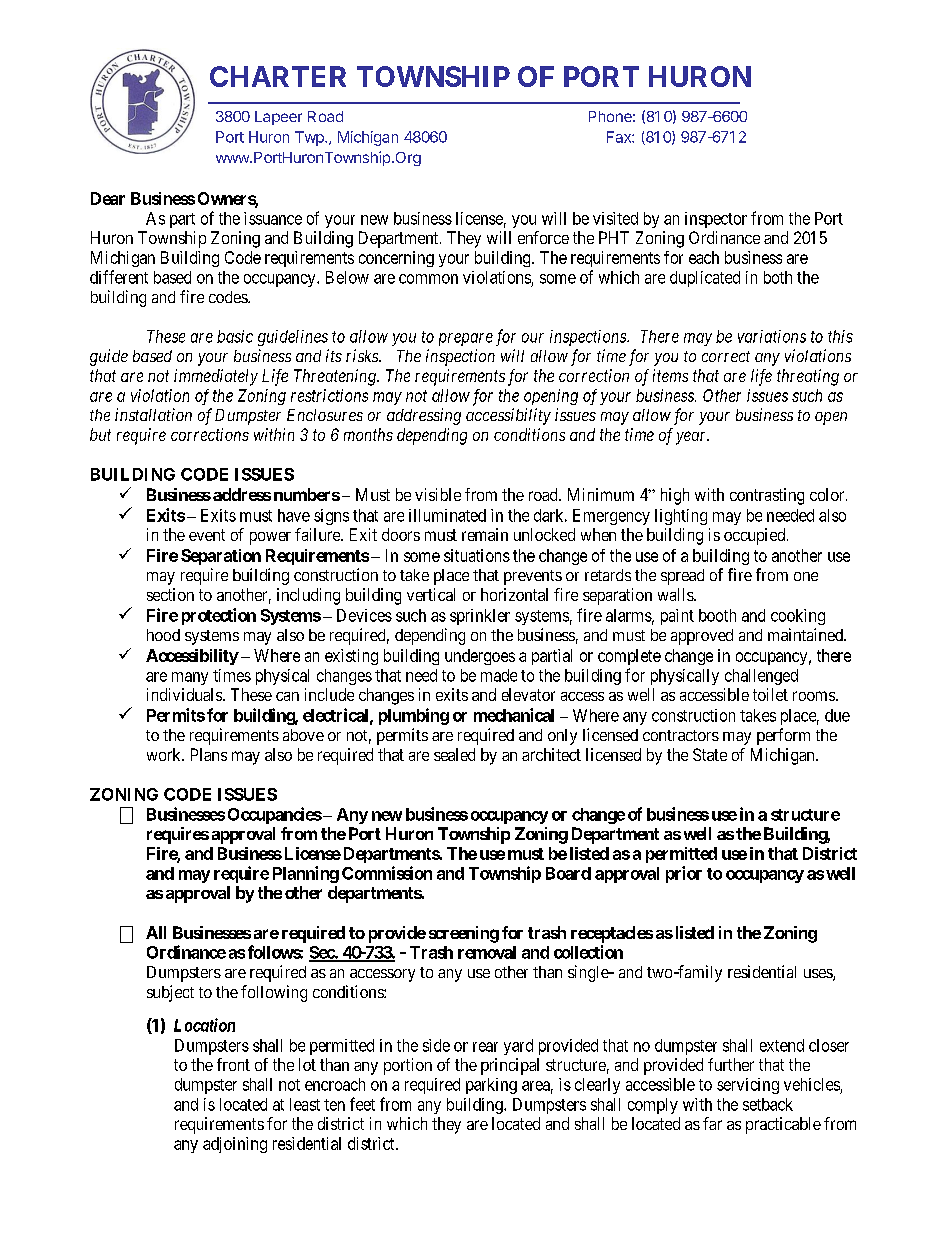 This screenshot has width=952, height=1233. What do you see at coordinates (438, 494) in the screenshot?
I see `visible` at bounding box center [438, 494].
